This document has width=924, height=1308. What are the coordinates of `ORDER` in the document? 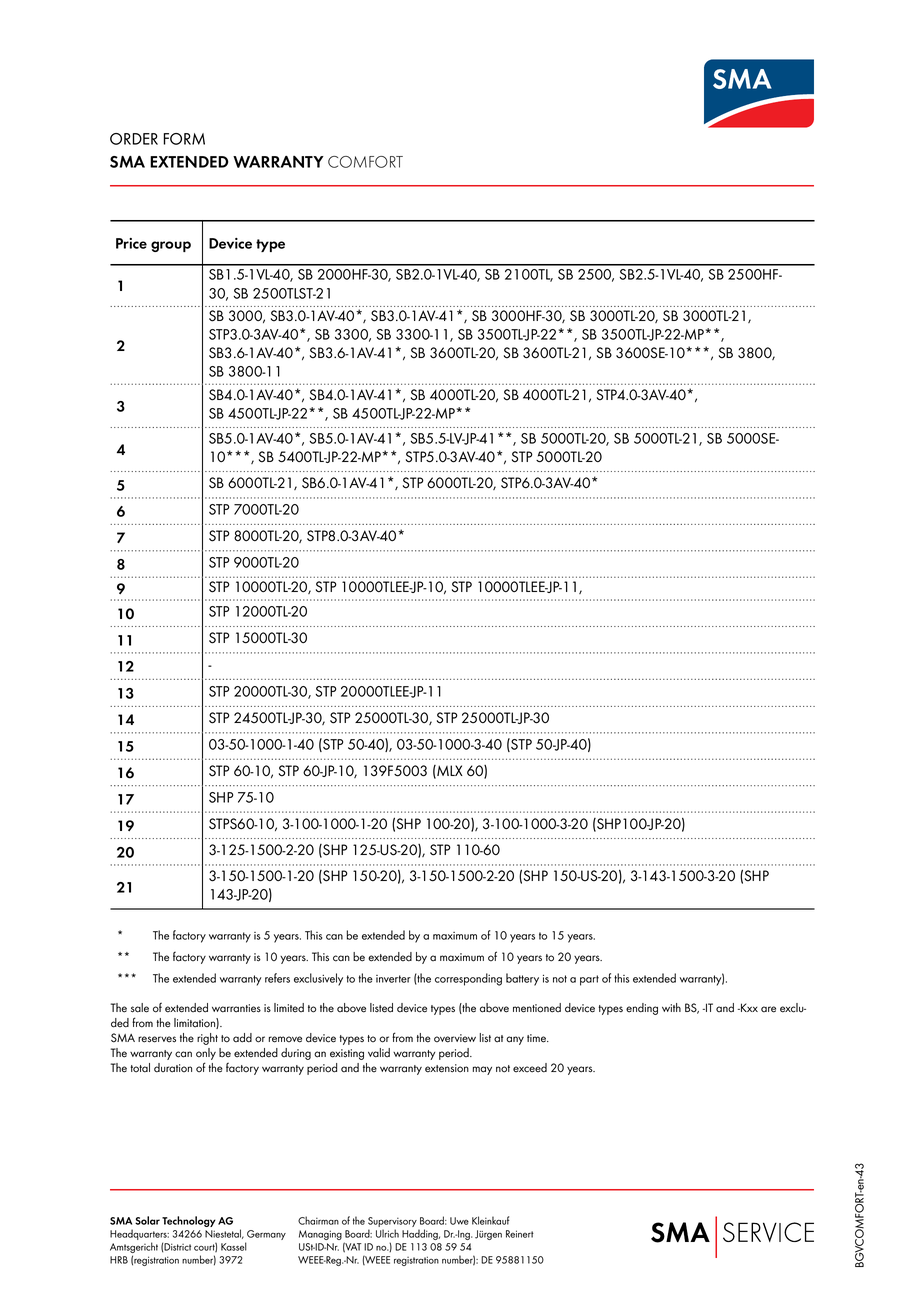 It's located at (134, 139).
